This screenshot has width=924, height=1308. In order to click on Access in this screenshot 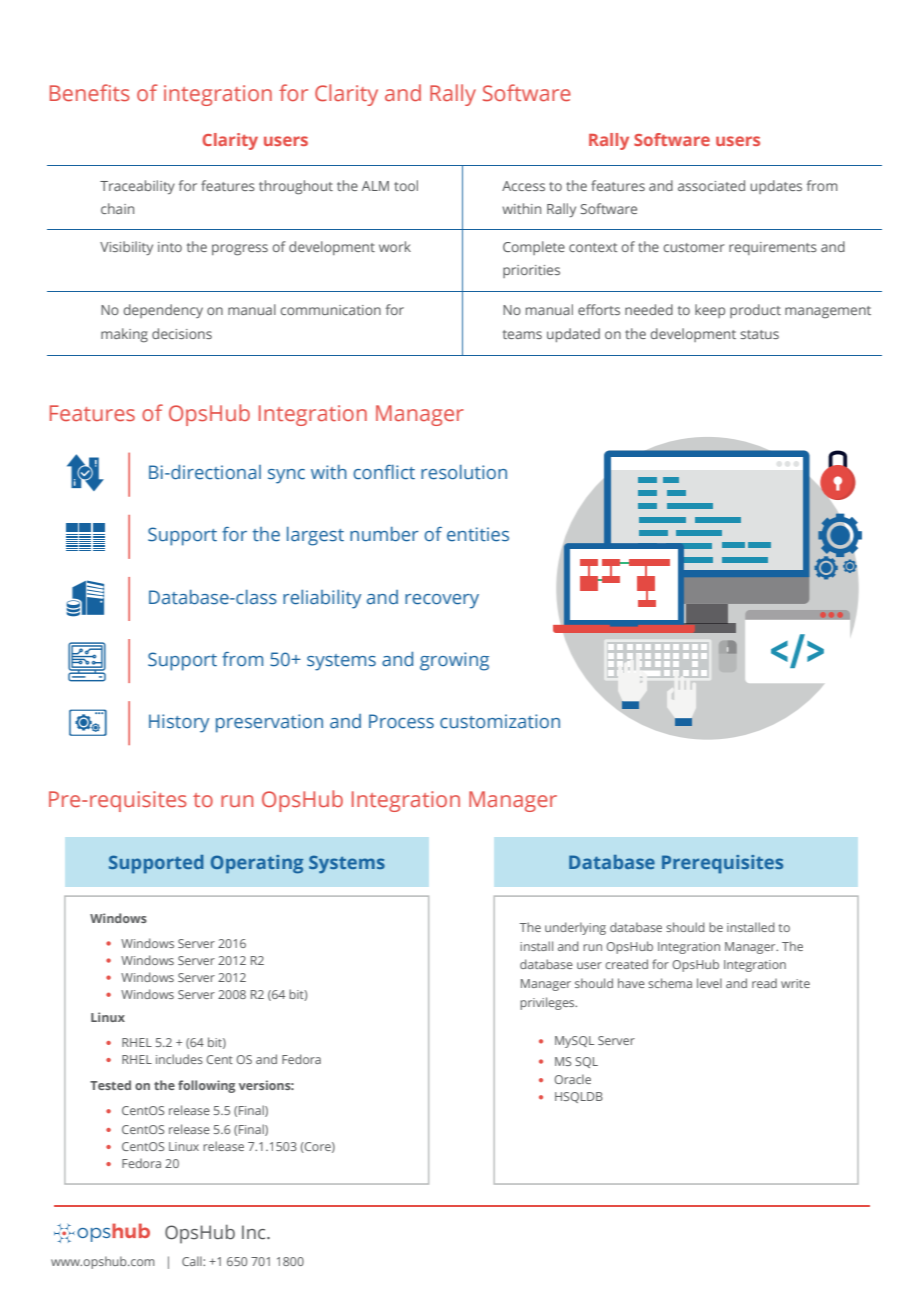, I will do `click(523, 186)`.
